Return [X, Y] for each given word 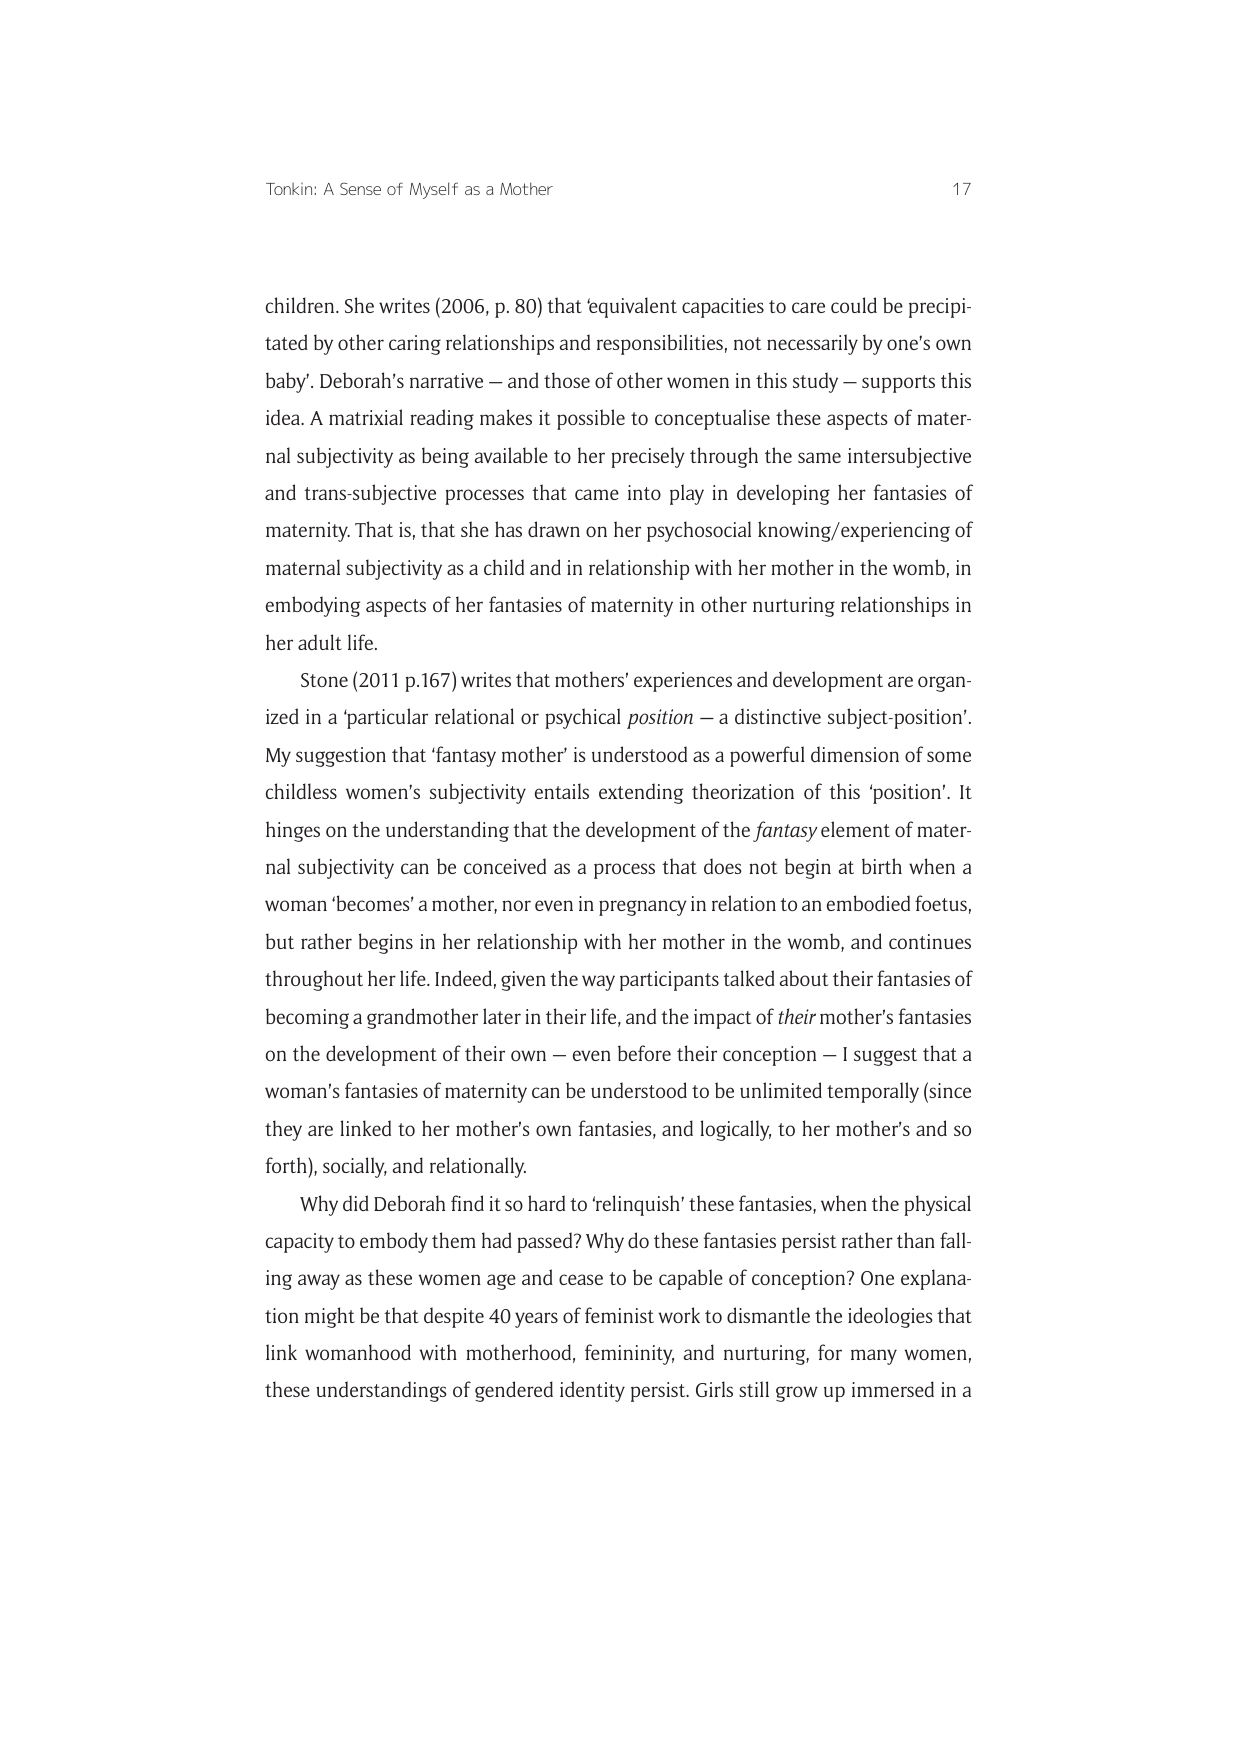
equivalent [632, 307]
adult [320, 642]
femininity [629, 1354]
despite [454, 1317]
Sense [360, 188]
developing [783, 494]
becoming [307, 1018]
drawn [554, 529]
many [874, 1357]
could [854, 305]
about [804, 978]
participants [669, 981]
